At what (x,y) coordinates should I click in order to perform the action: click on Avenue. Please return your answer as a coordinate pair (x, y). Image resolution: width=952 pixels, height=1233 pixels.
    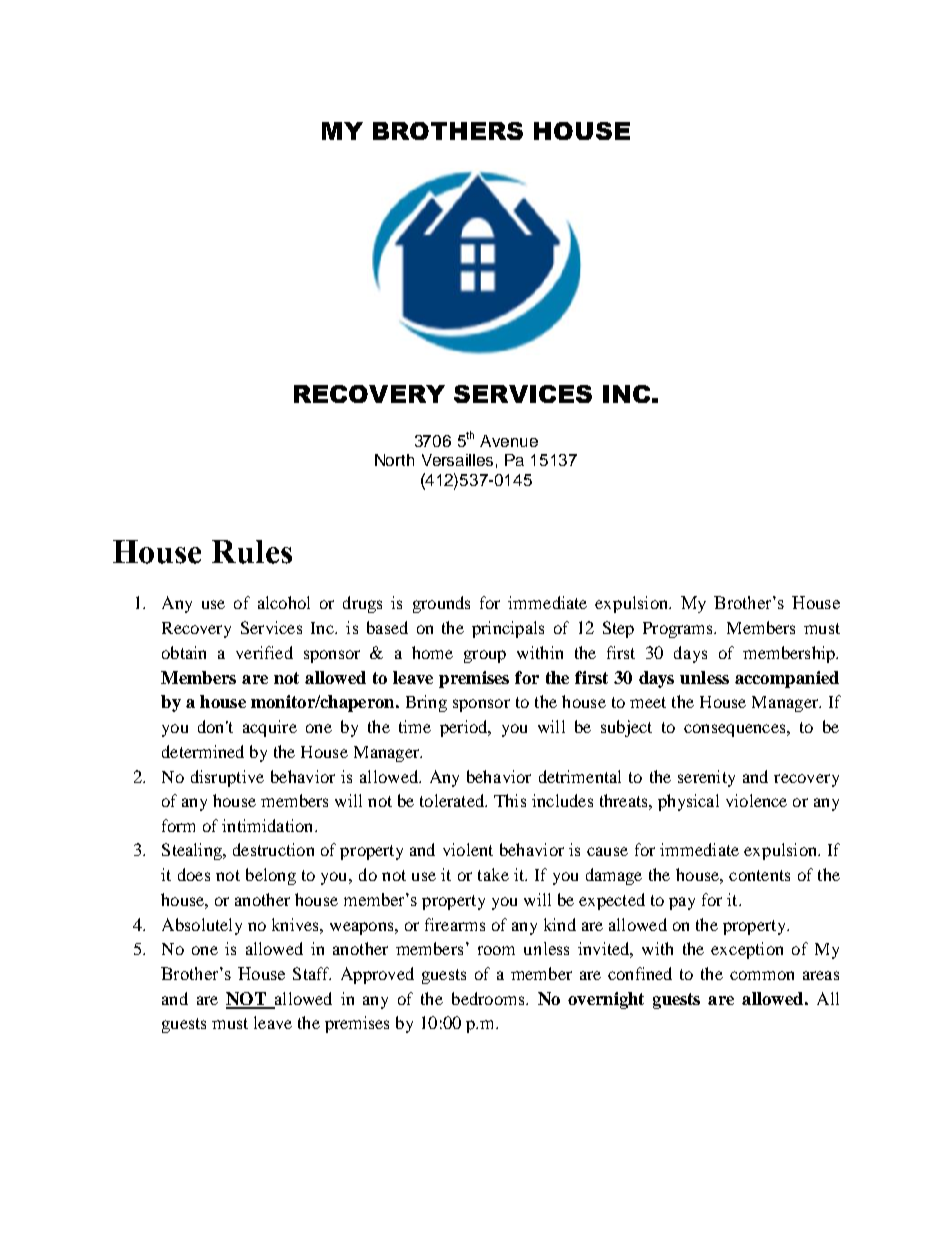
    Looking at the image, I should click on (509, 441).
